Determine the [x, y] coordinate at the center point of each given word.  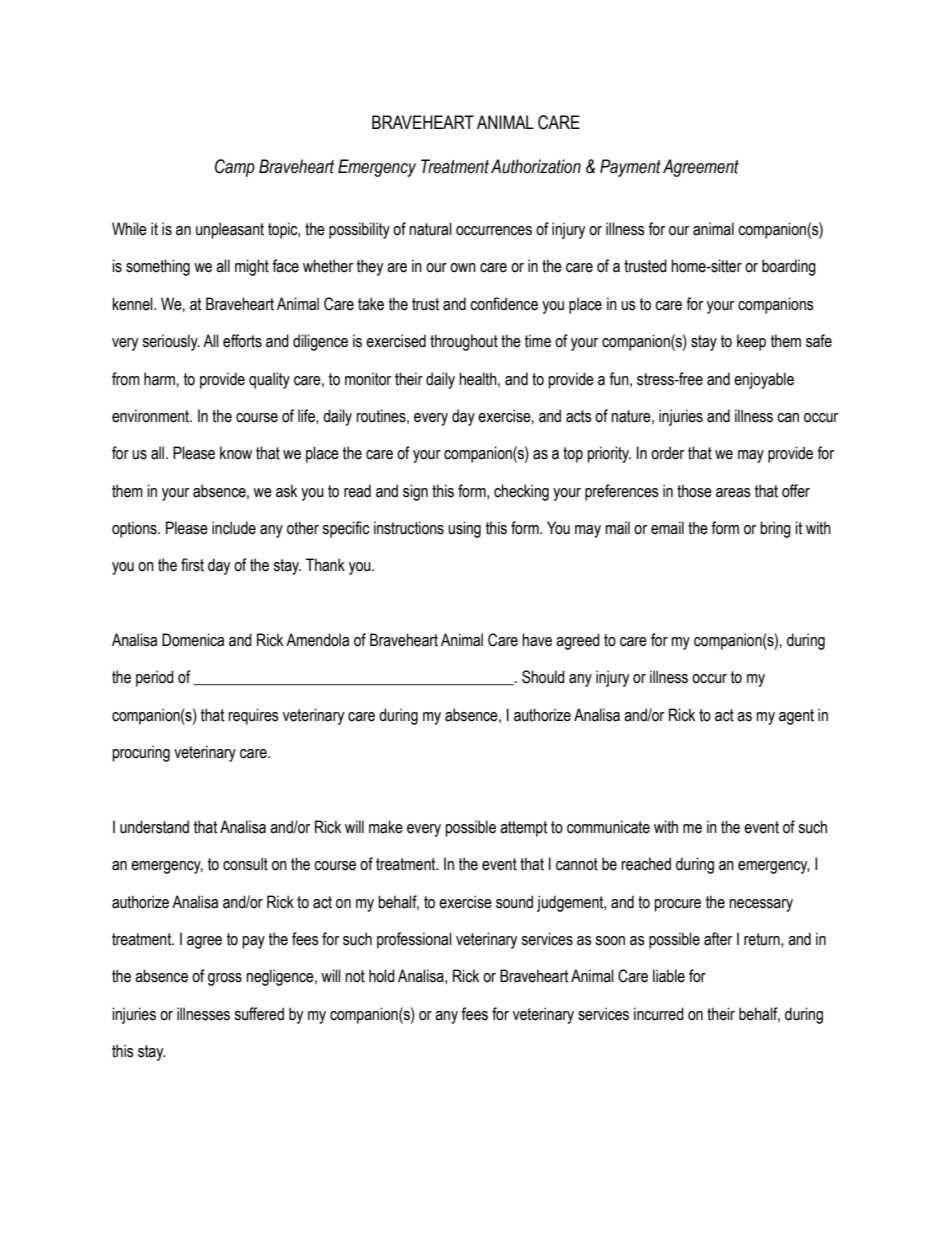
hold [382, 976]
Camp [235, 168]
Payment [630, 168]
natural [430, 229]
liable [669, 976]
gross [225, 979]
